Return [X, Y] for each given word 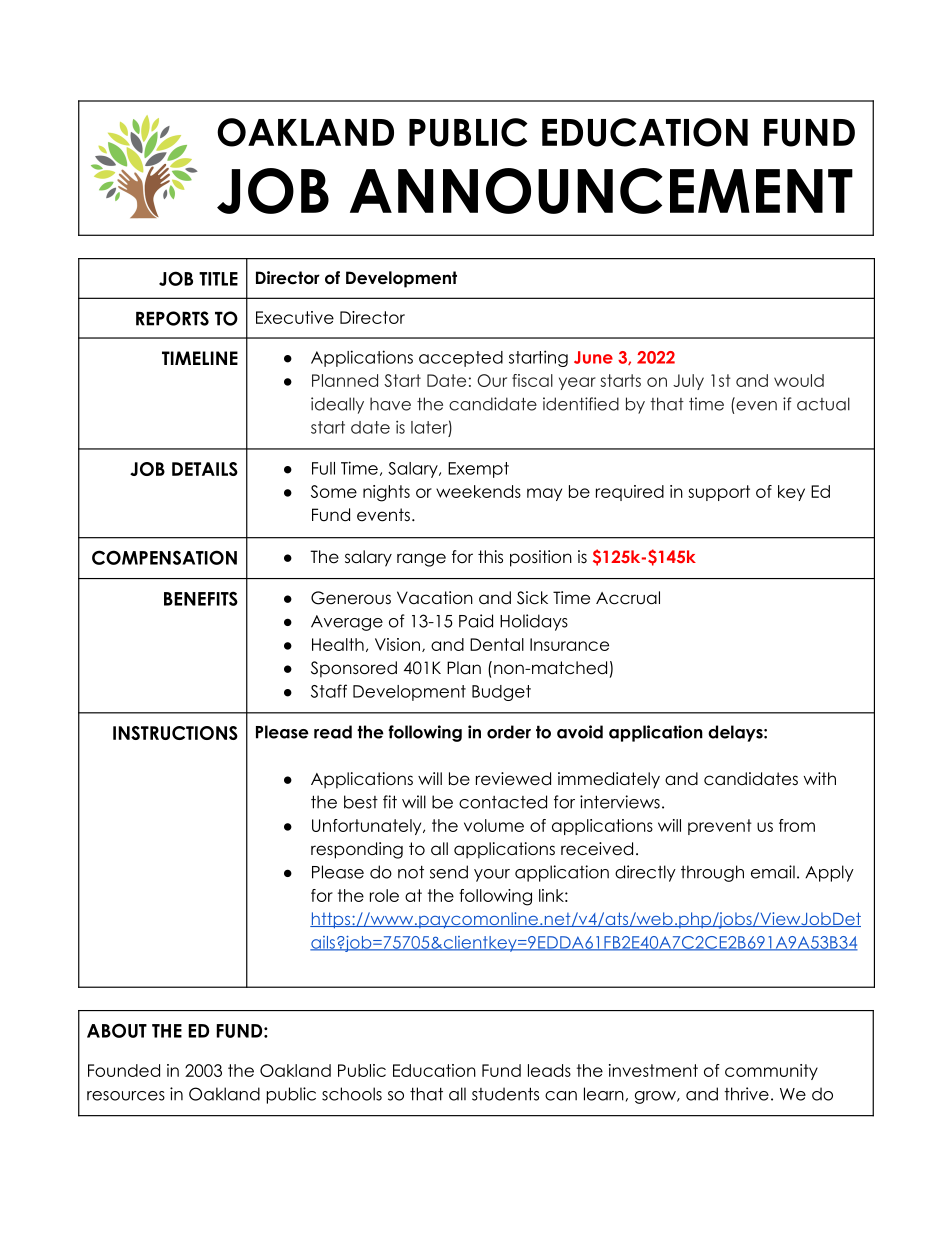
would [799, 380]
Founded [124, 1070]
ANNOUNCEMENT [601, 191]
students [505, 1094]
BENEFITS [201, 598]
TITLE [218, 279]
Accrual [628, 598]
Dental [497, 644]
